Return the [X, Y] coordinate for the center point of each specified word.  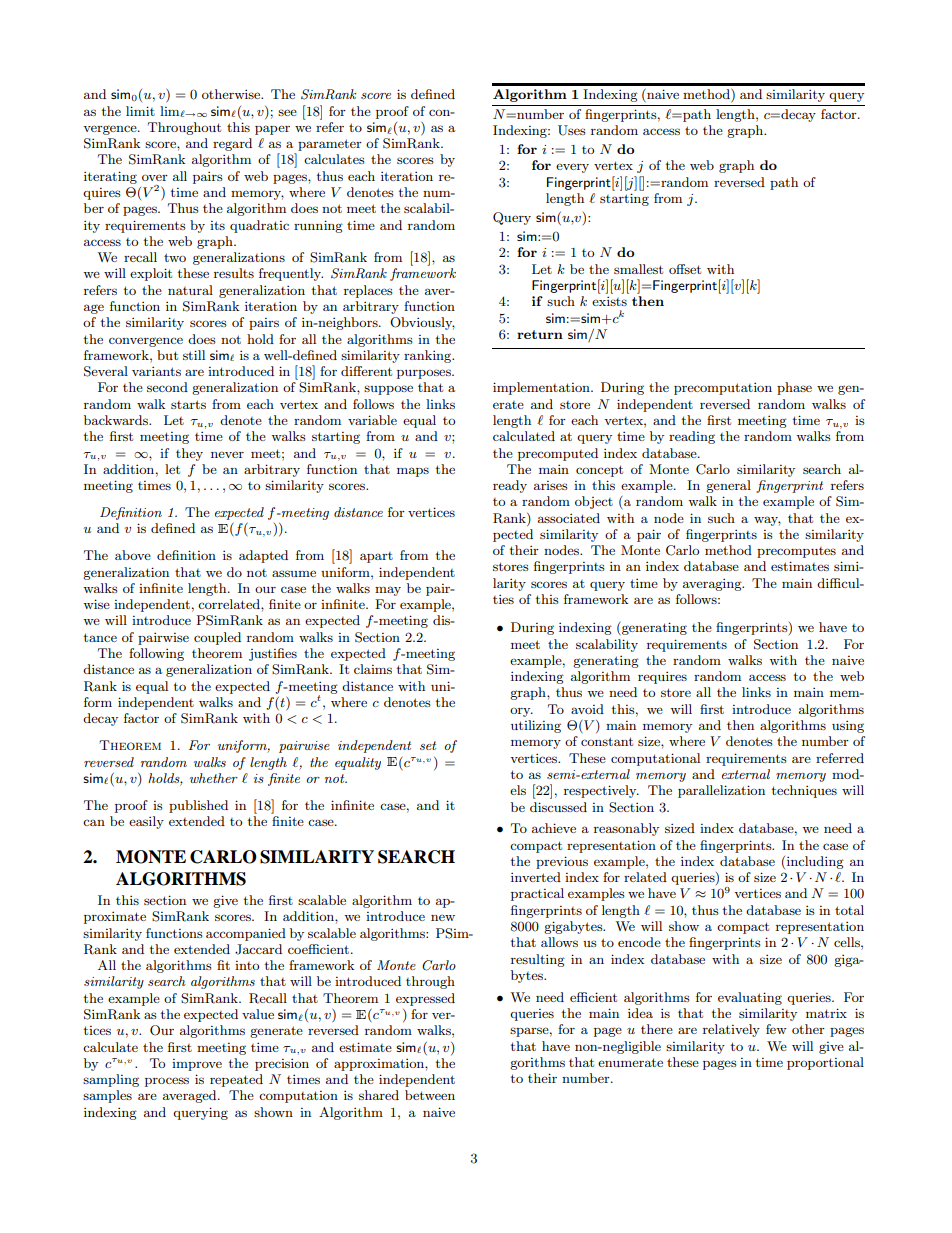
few [776, 1029]
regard [232, 144]
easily [146, 822]
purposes [425, 374]
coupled [217, 638]
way [767, 521]
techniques [804, 791]
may [388, 591]
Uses [572, 130]
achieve [554, 828]
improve [197, 1065]
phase [794, 388]
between [430, 1095]
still [194, 355]
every [572, 168]
